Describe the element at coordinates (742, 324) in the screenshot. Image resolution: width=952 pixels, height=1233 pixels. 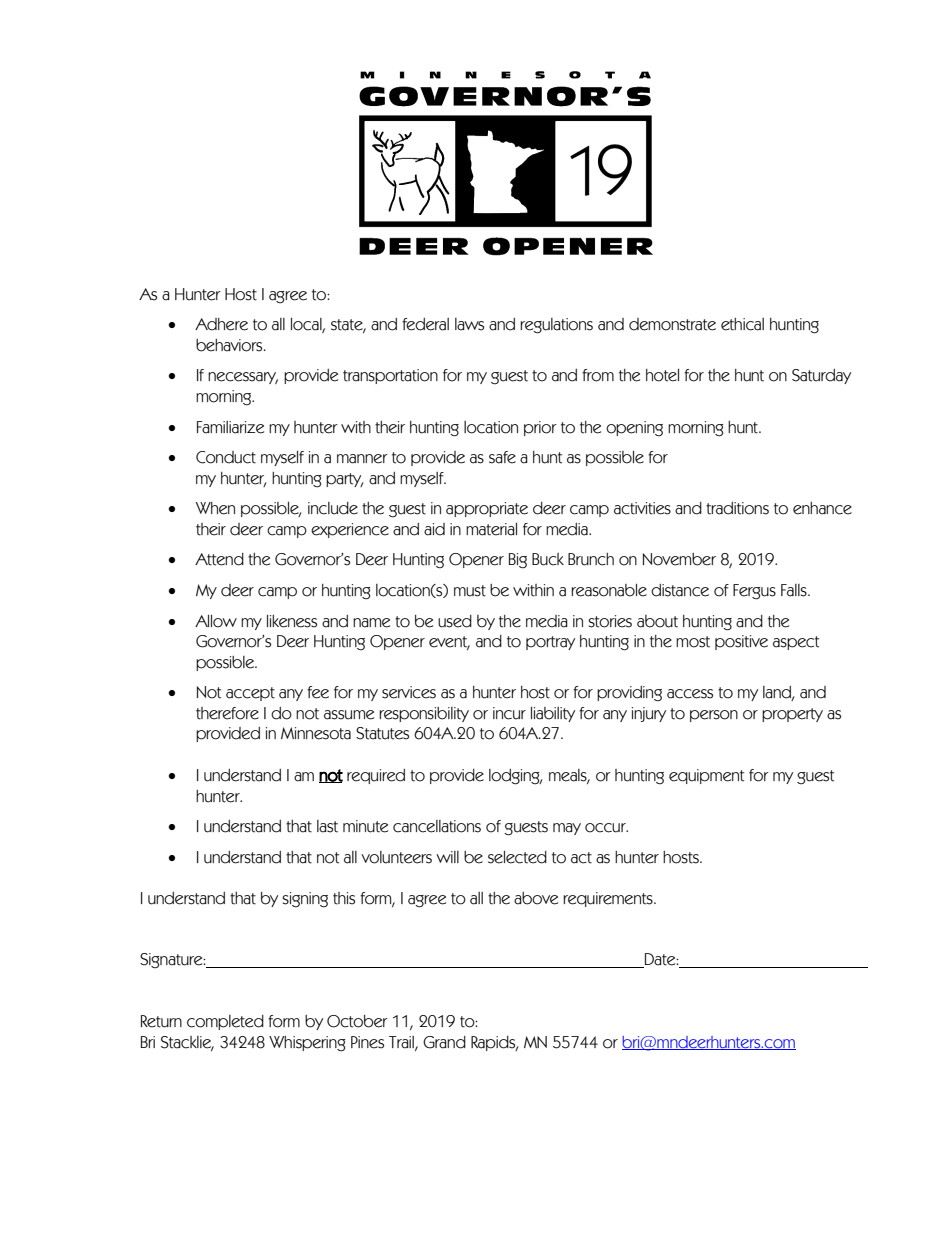
I see `ethical` at that location.
